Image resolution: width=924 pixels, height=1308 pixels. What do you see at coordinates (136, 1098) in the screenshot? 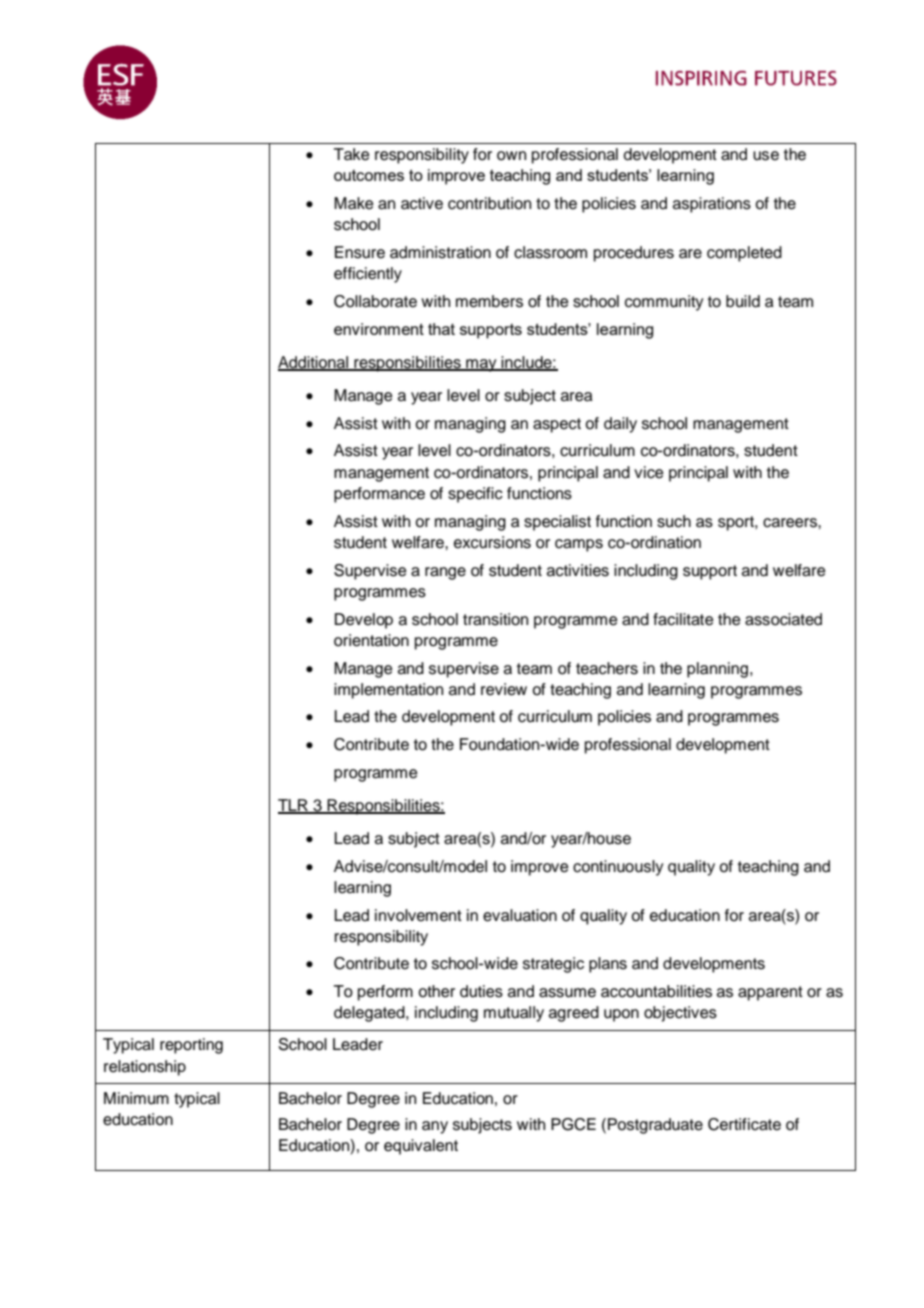
I see `Minimum` at bounding box center [136, 1098].
